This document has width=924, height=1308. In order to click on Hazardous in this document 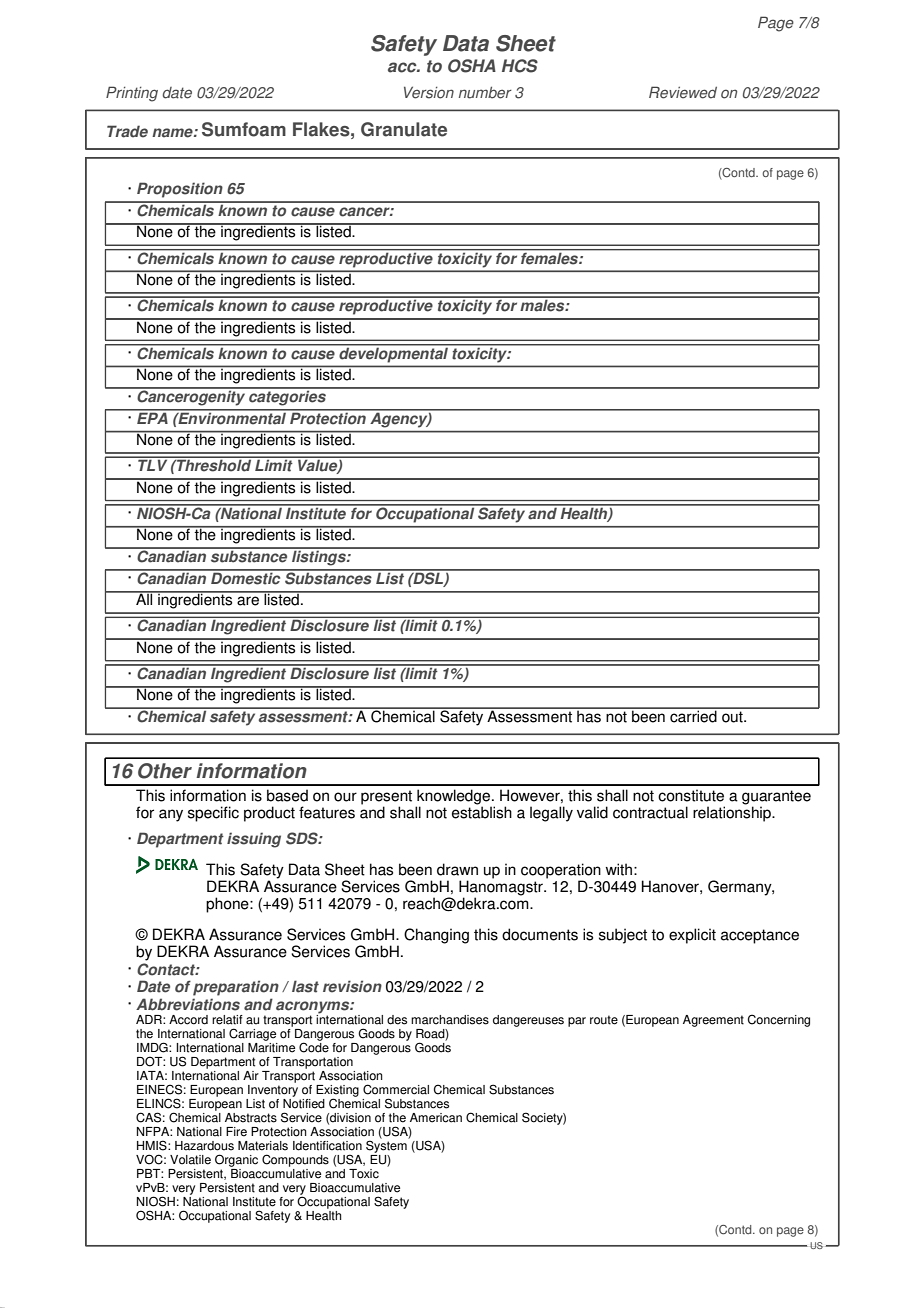, I will do `click(204, 1146)`.
